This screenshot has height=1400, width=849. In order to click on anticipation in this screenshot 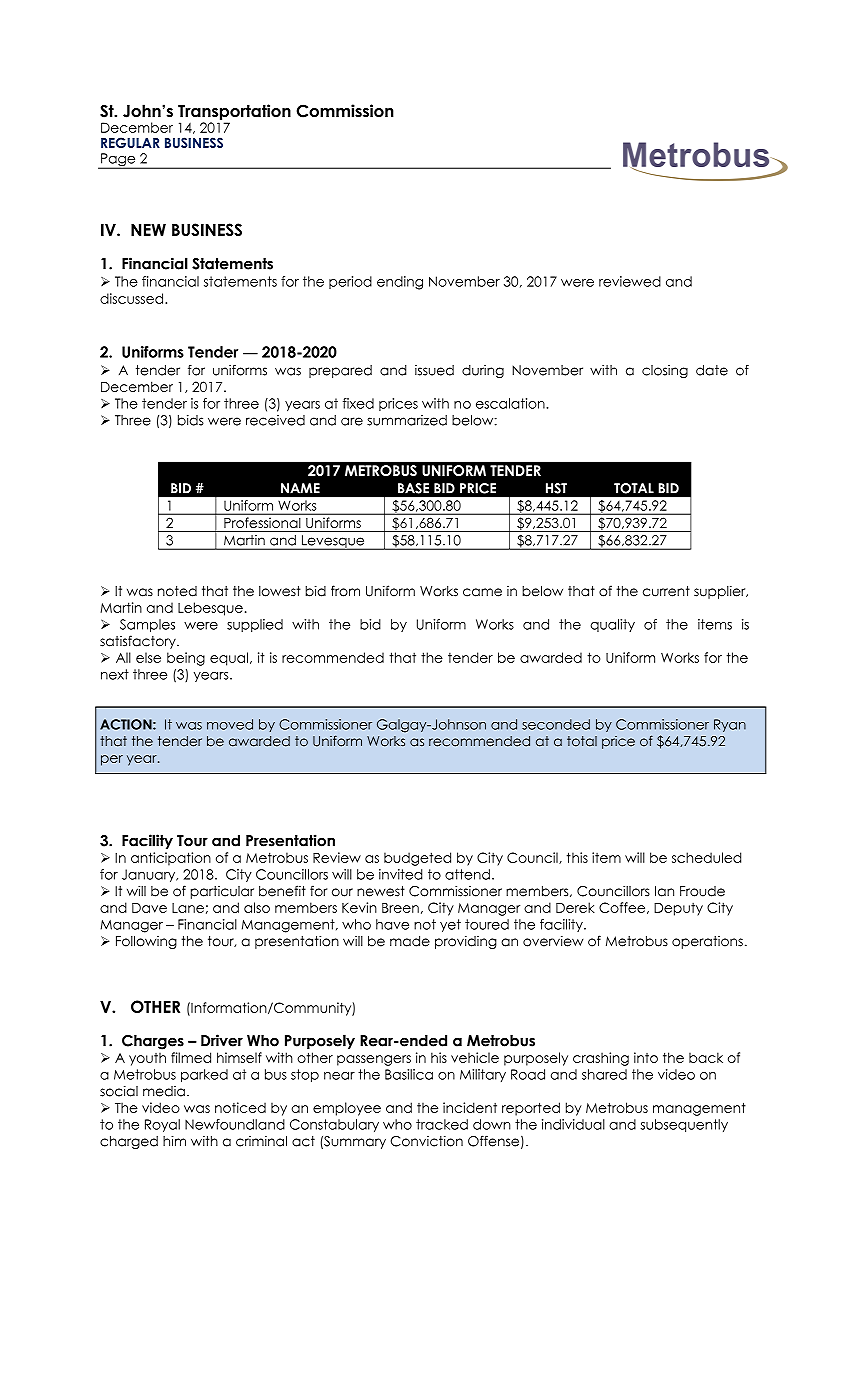, I will do `click(171, 859)`.
